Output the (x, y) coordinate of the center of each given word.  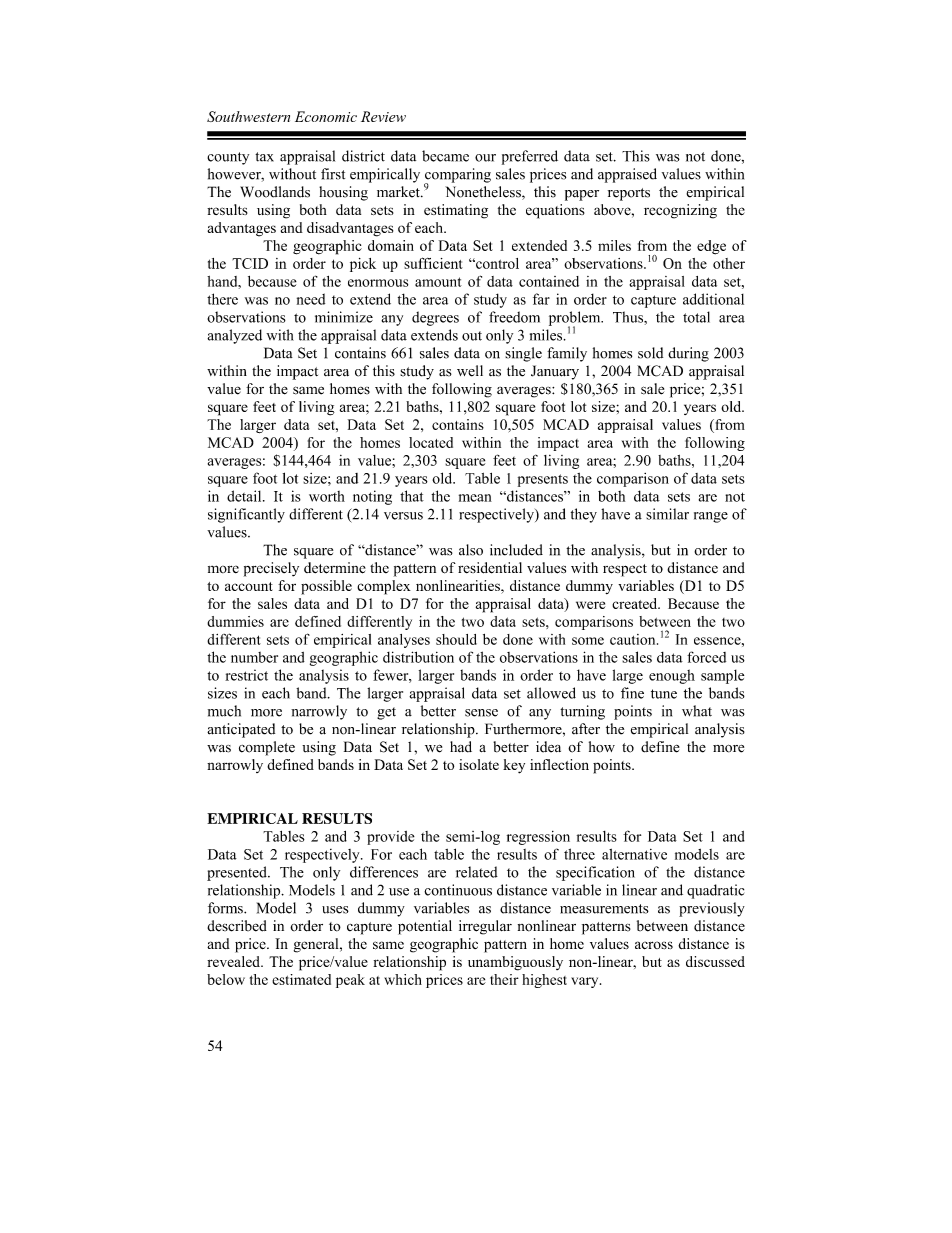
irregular (485, 927)
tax (264, 157)
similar (667, 514)
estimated (301, 979)
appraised (627, 175)
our (485, 158)
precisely (271, 569)
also (471, 550)
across (654, 945)
